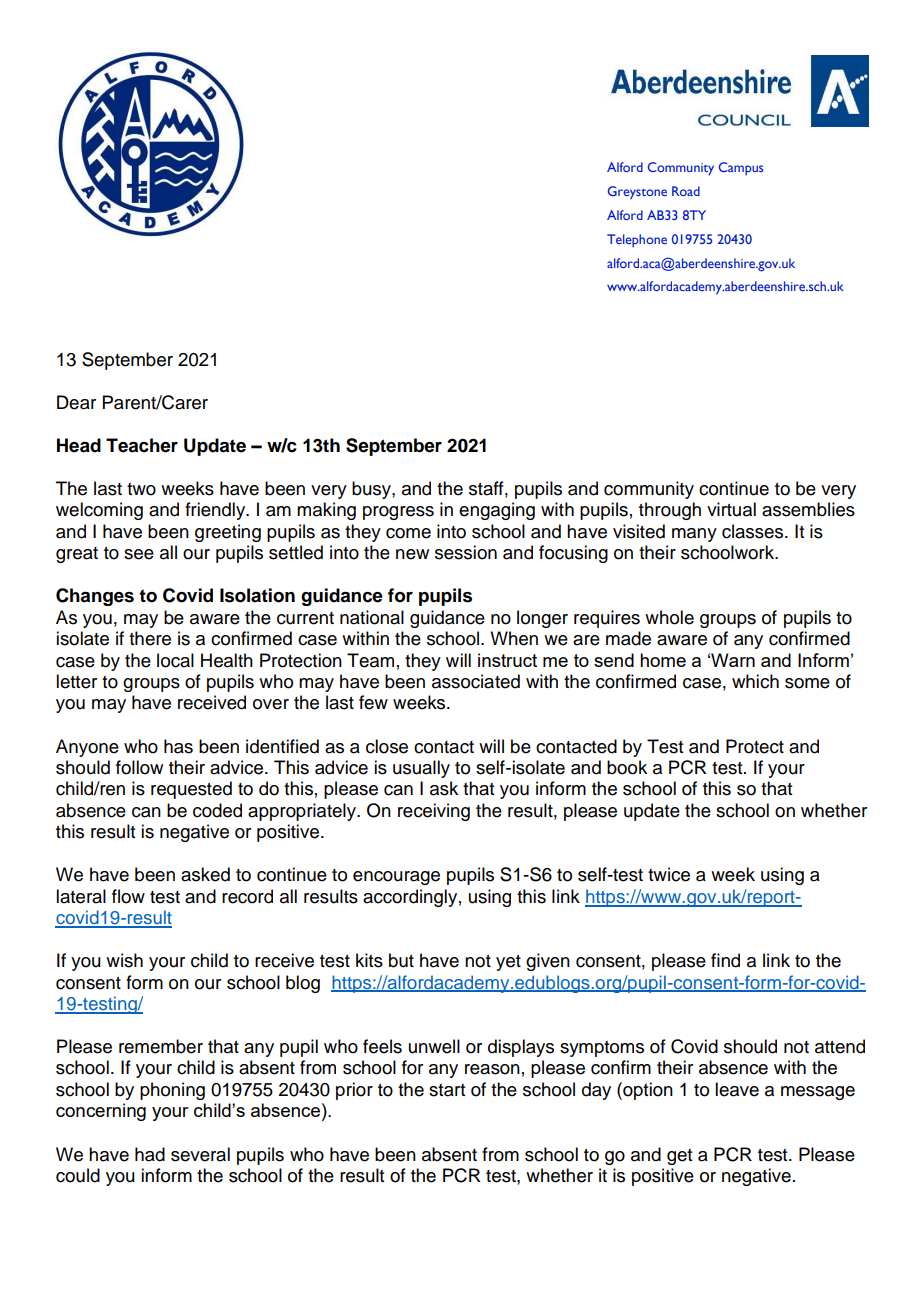 The width and height of the document is (924, 1308). Describe the element at coordinates (150, 1154) in the document. I see `had` at that location.
